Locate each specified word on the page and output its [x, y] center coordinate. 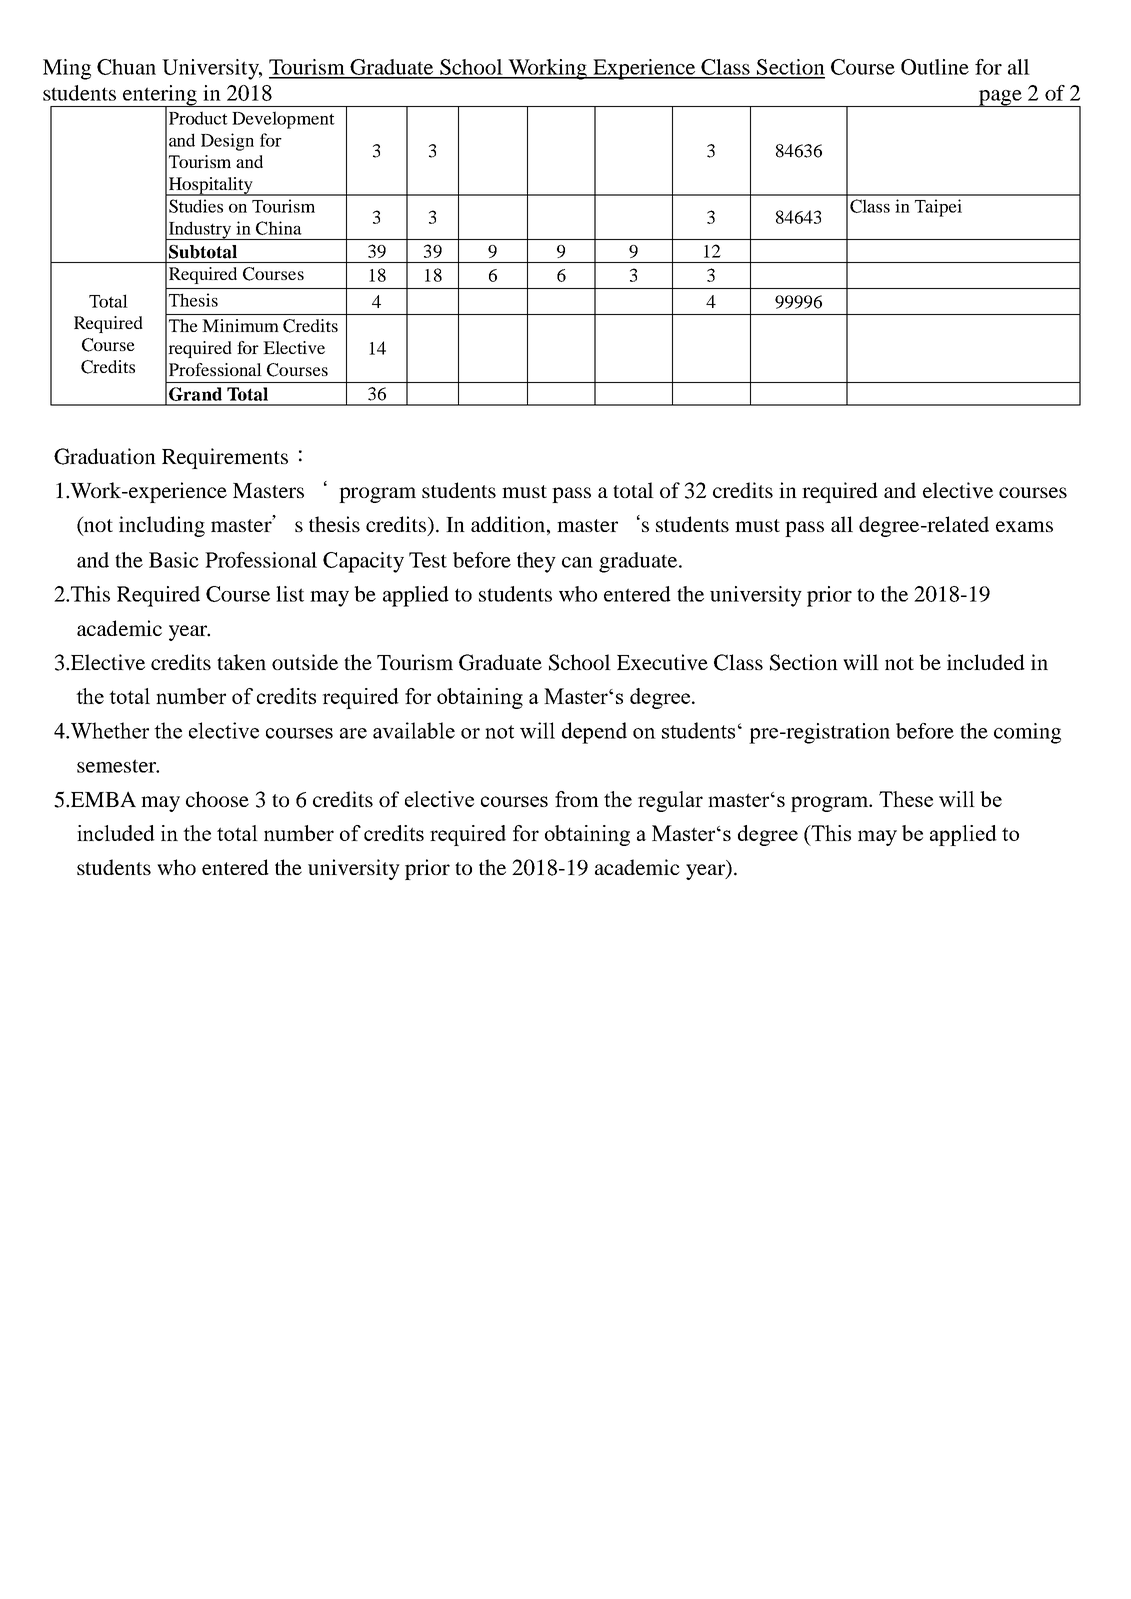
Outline [935, 67]
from [577, 799]
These [906, 799]
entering [160, 96]
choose [217, 799]
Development [283, 120]
